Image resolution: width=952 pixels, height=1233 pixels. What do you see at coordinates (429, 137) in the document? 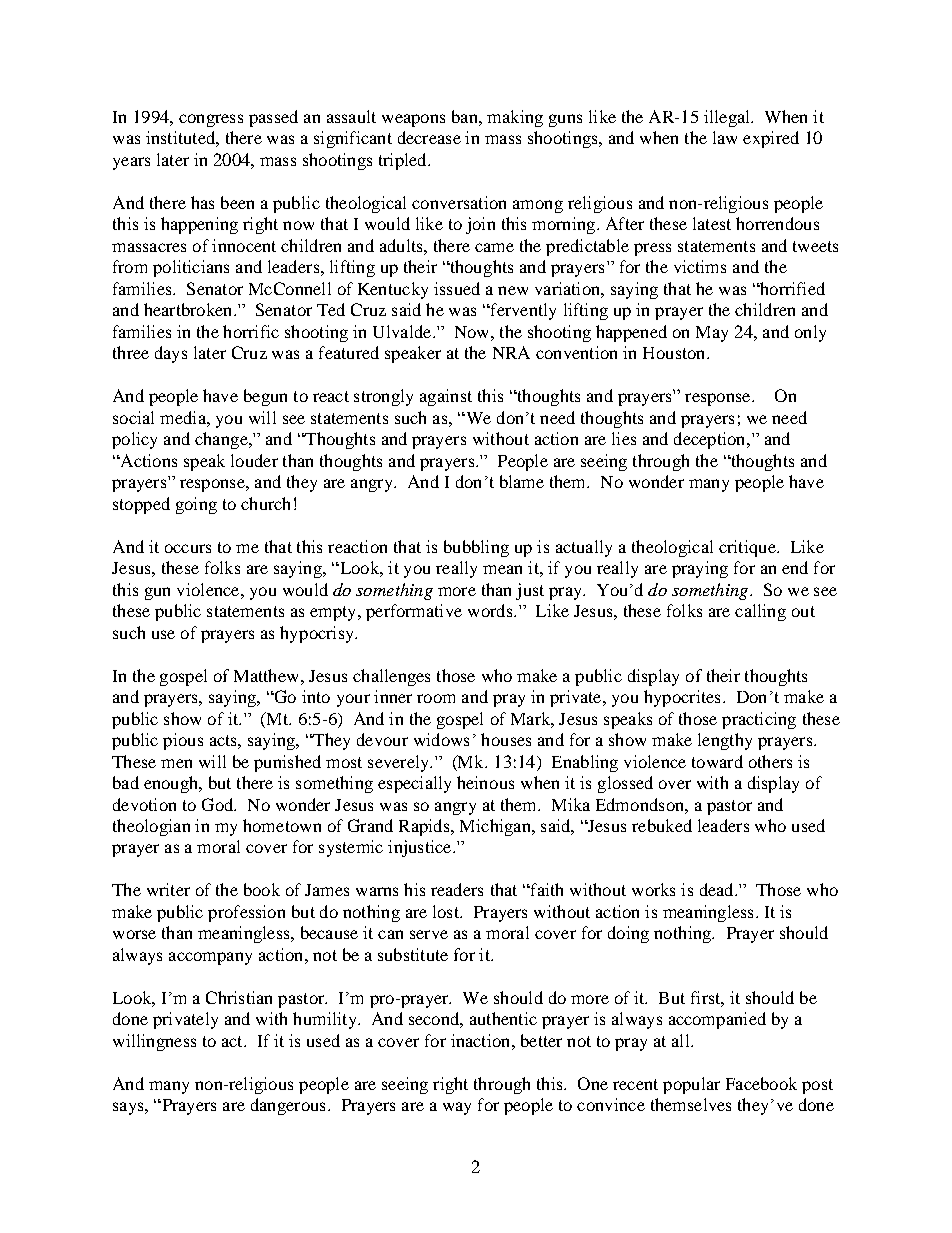
I see `decrease` at bounding box center [429, 137].
